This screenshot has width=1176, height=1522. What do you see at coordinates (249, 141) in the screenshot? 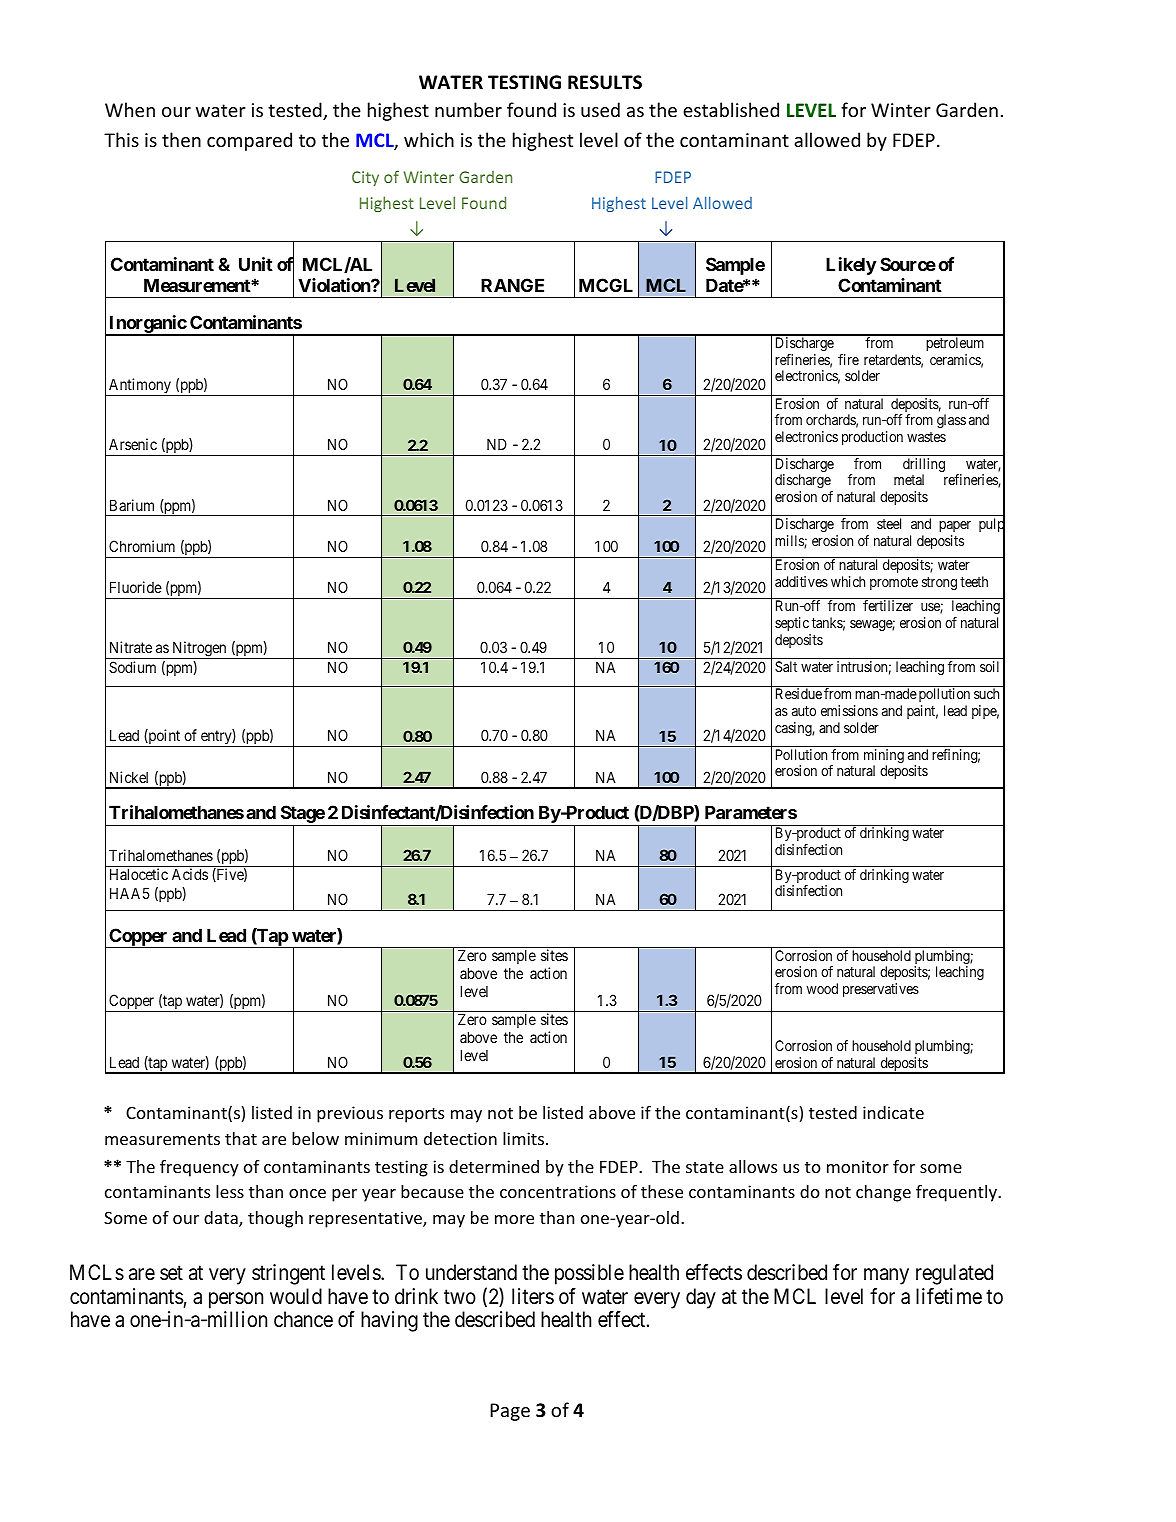
I see `compared` at bounding box center [249, 141].
